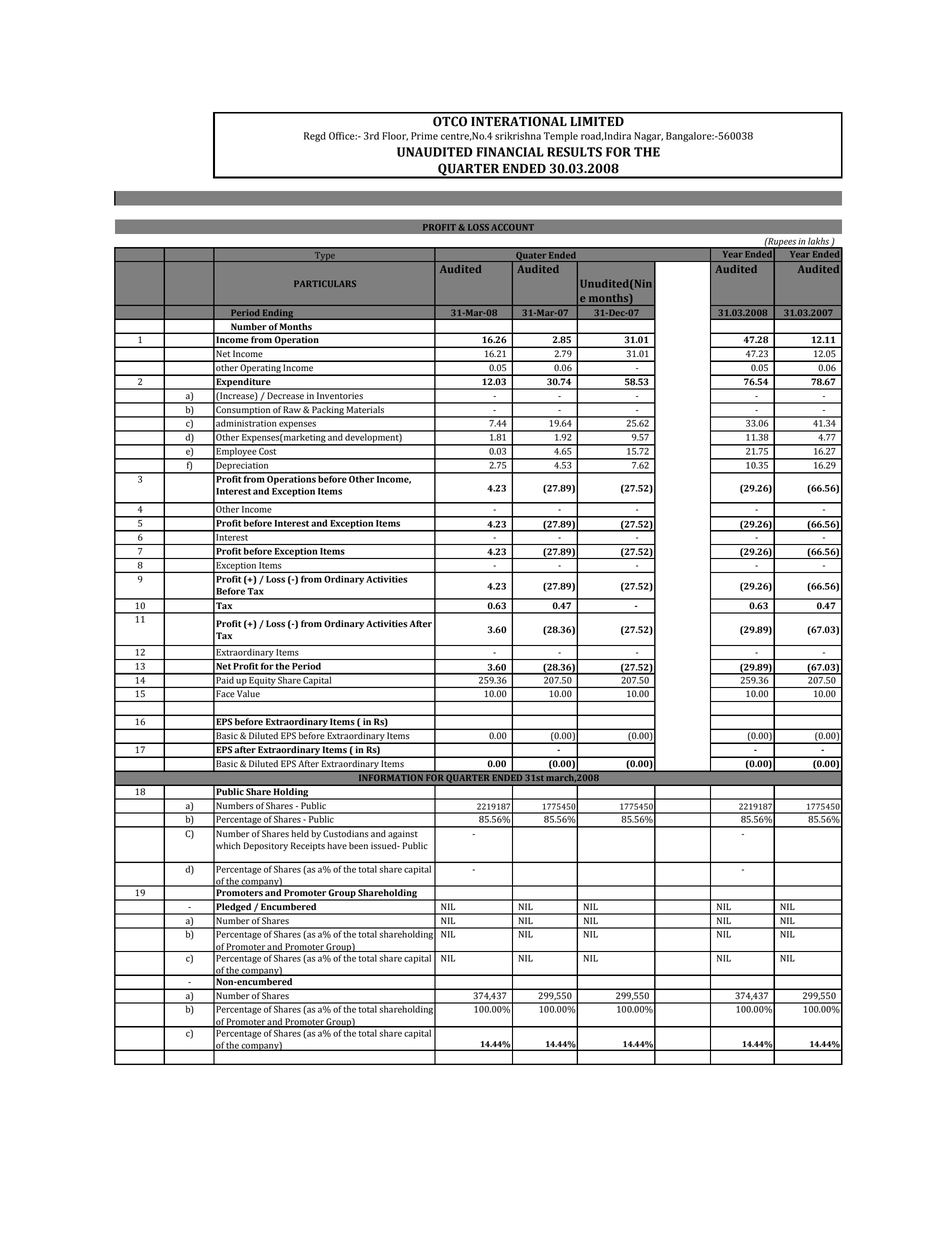 The height and width of the image is (1233, 952). What do you see at coordinates (308, 846) in the image?
I see `Receipts` at bounding box center [308, 846].
